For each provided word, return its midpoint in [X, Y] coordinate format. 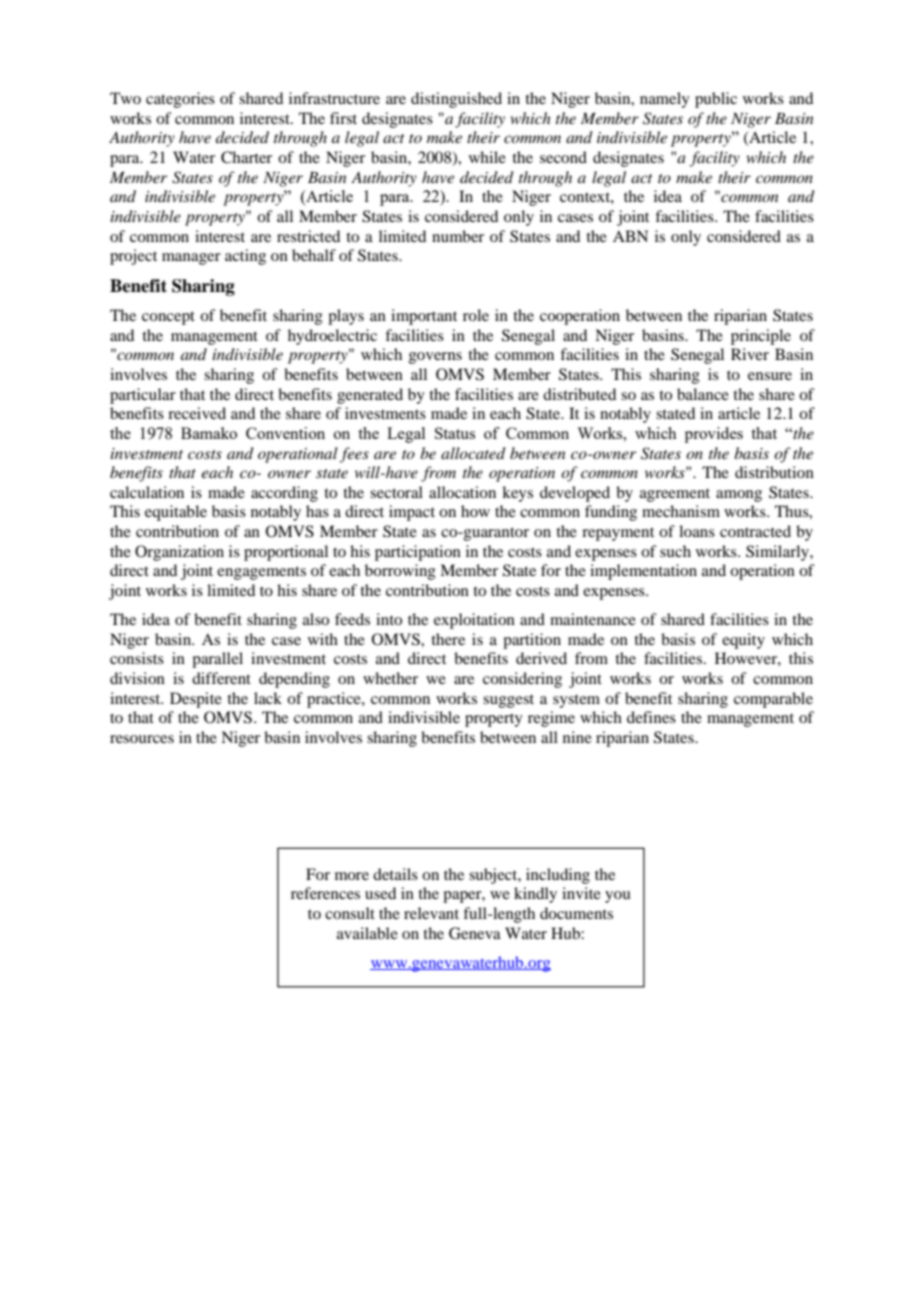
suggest [508, 701]
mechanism [681, 511]
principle [761, 337]
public [716, 100]
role [476, 315]
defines [651, 717]
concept [168, 318]
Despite [196, 700]
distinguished [456, 100]
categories [180, 100]
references [325, 893]
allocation [462, 492]
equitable [176, 513]
